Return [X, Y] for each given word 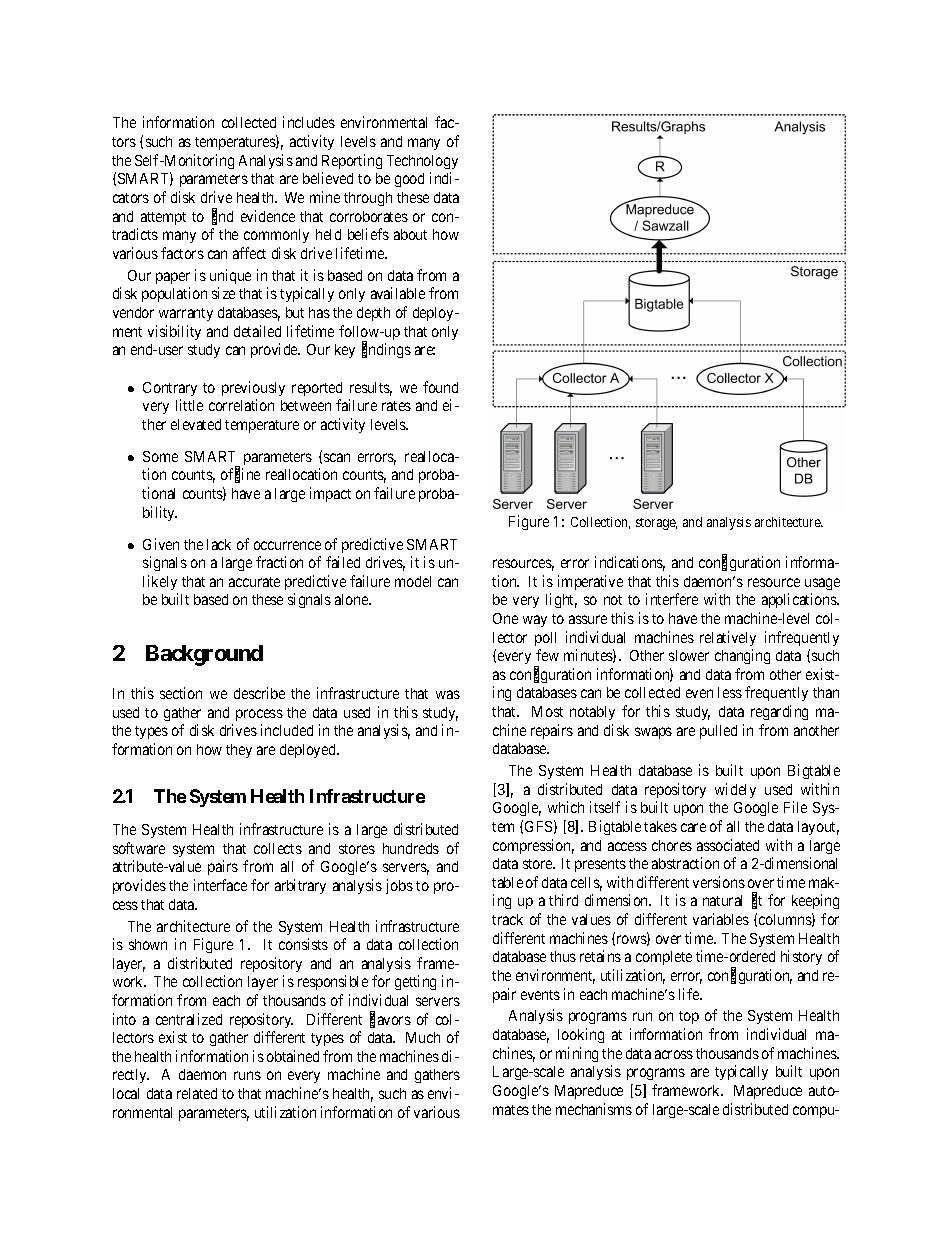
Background [204, 655]
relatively [728, 638]
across [674, 1054]
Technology [422, 162]
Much [423, 1037]
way [535, 621]
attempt [163, 218]
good [409, 180]
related [197, 1093]
